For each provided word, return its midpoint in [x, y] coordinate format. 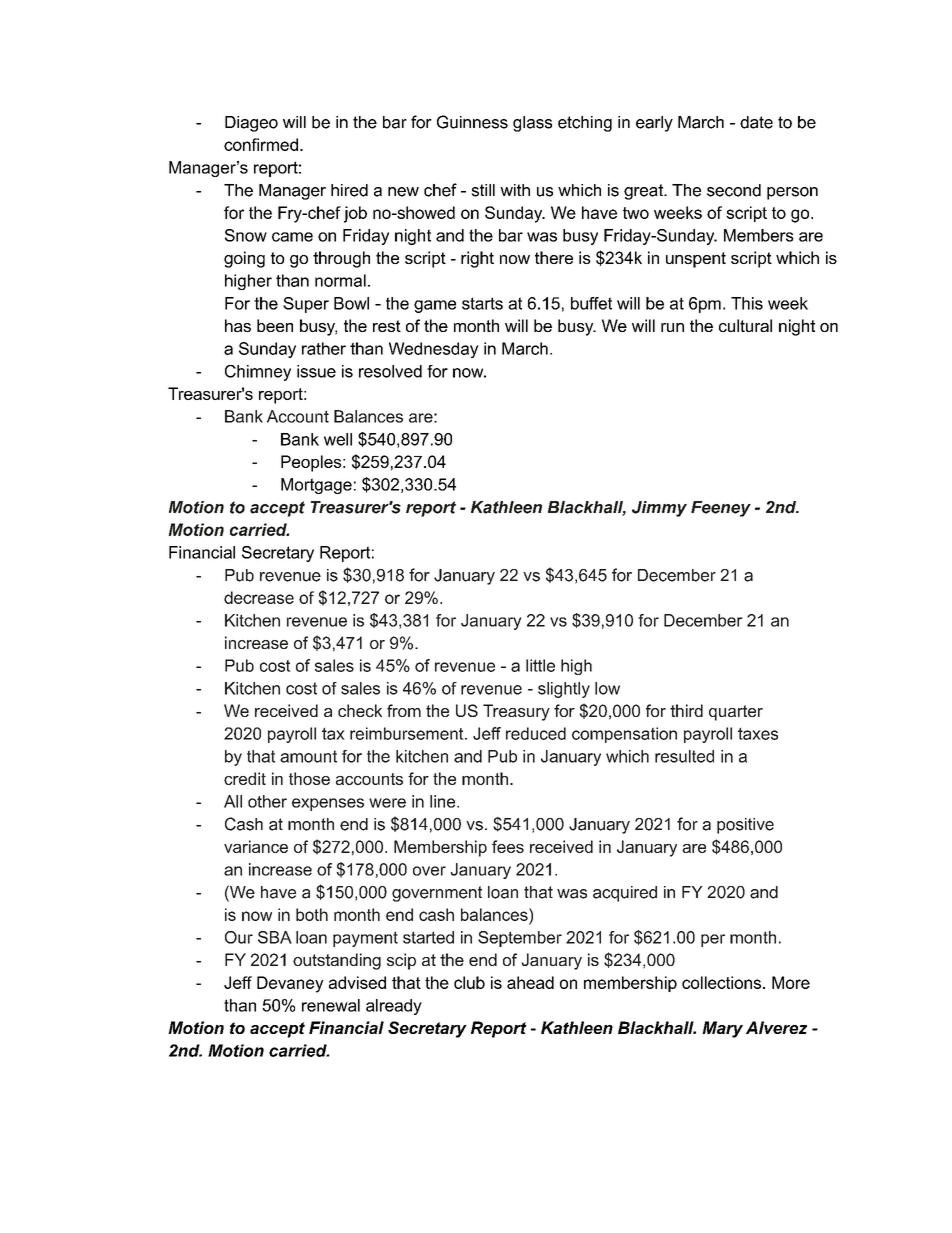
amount [308, 756]
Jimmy [659, 509]
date [756, 122]
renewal [331, 1005]
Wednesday [434, 350]
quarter [736, 713]
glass [532, 124]
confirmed [261, 144]
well [338, 439]
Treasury [516, 712]
